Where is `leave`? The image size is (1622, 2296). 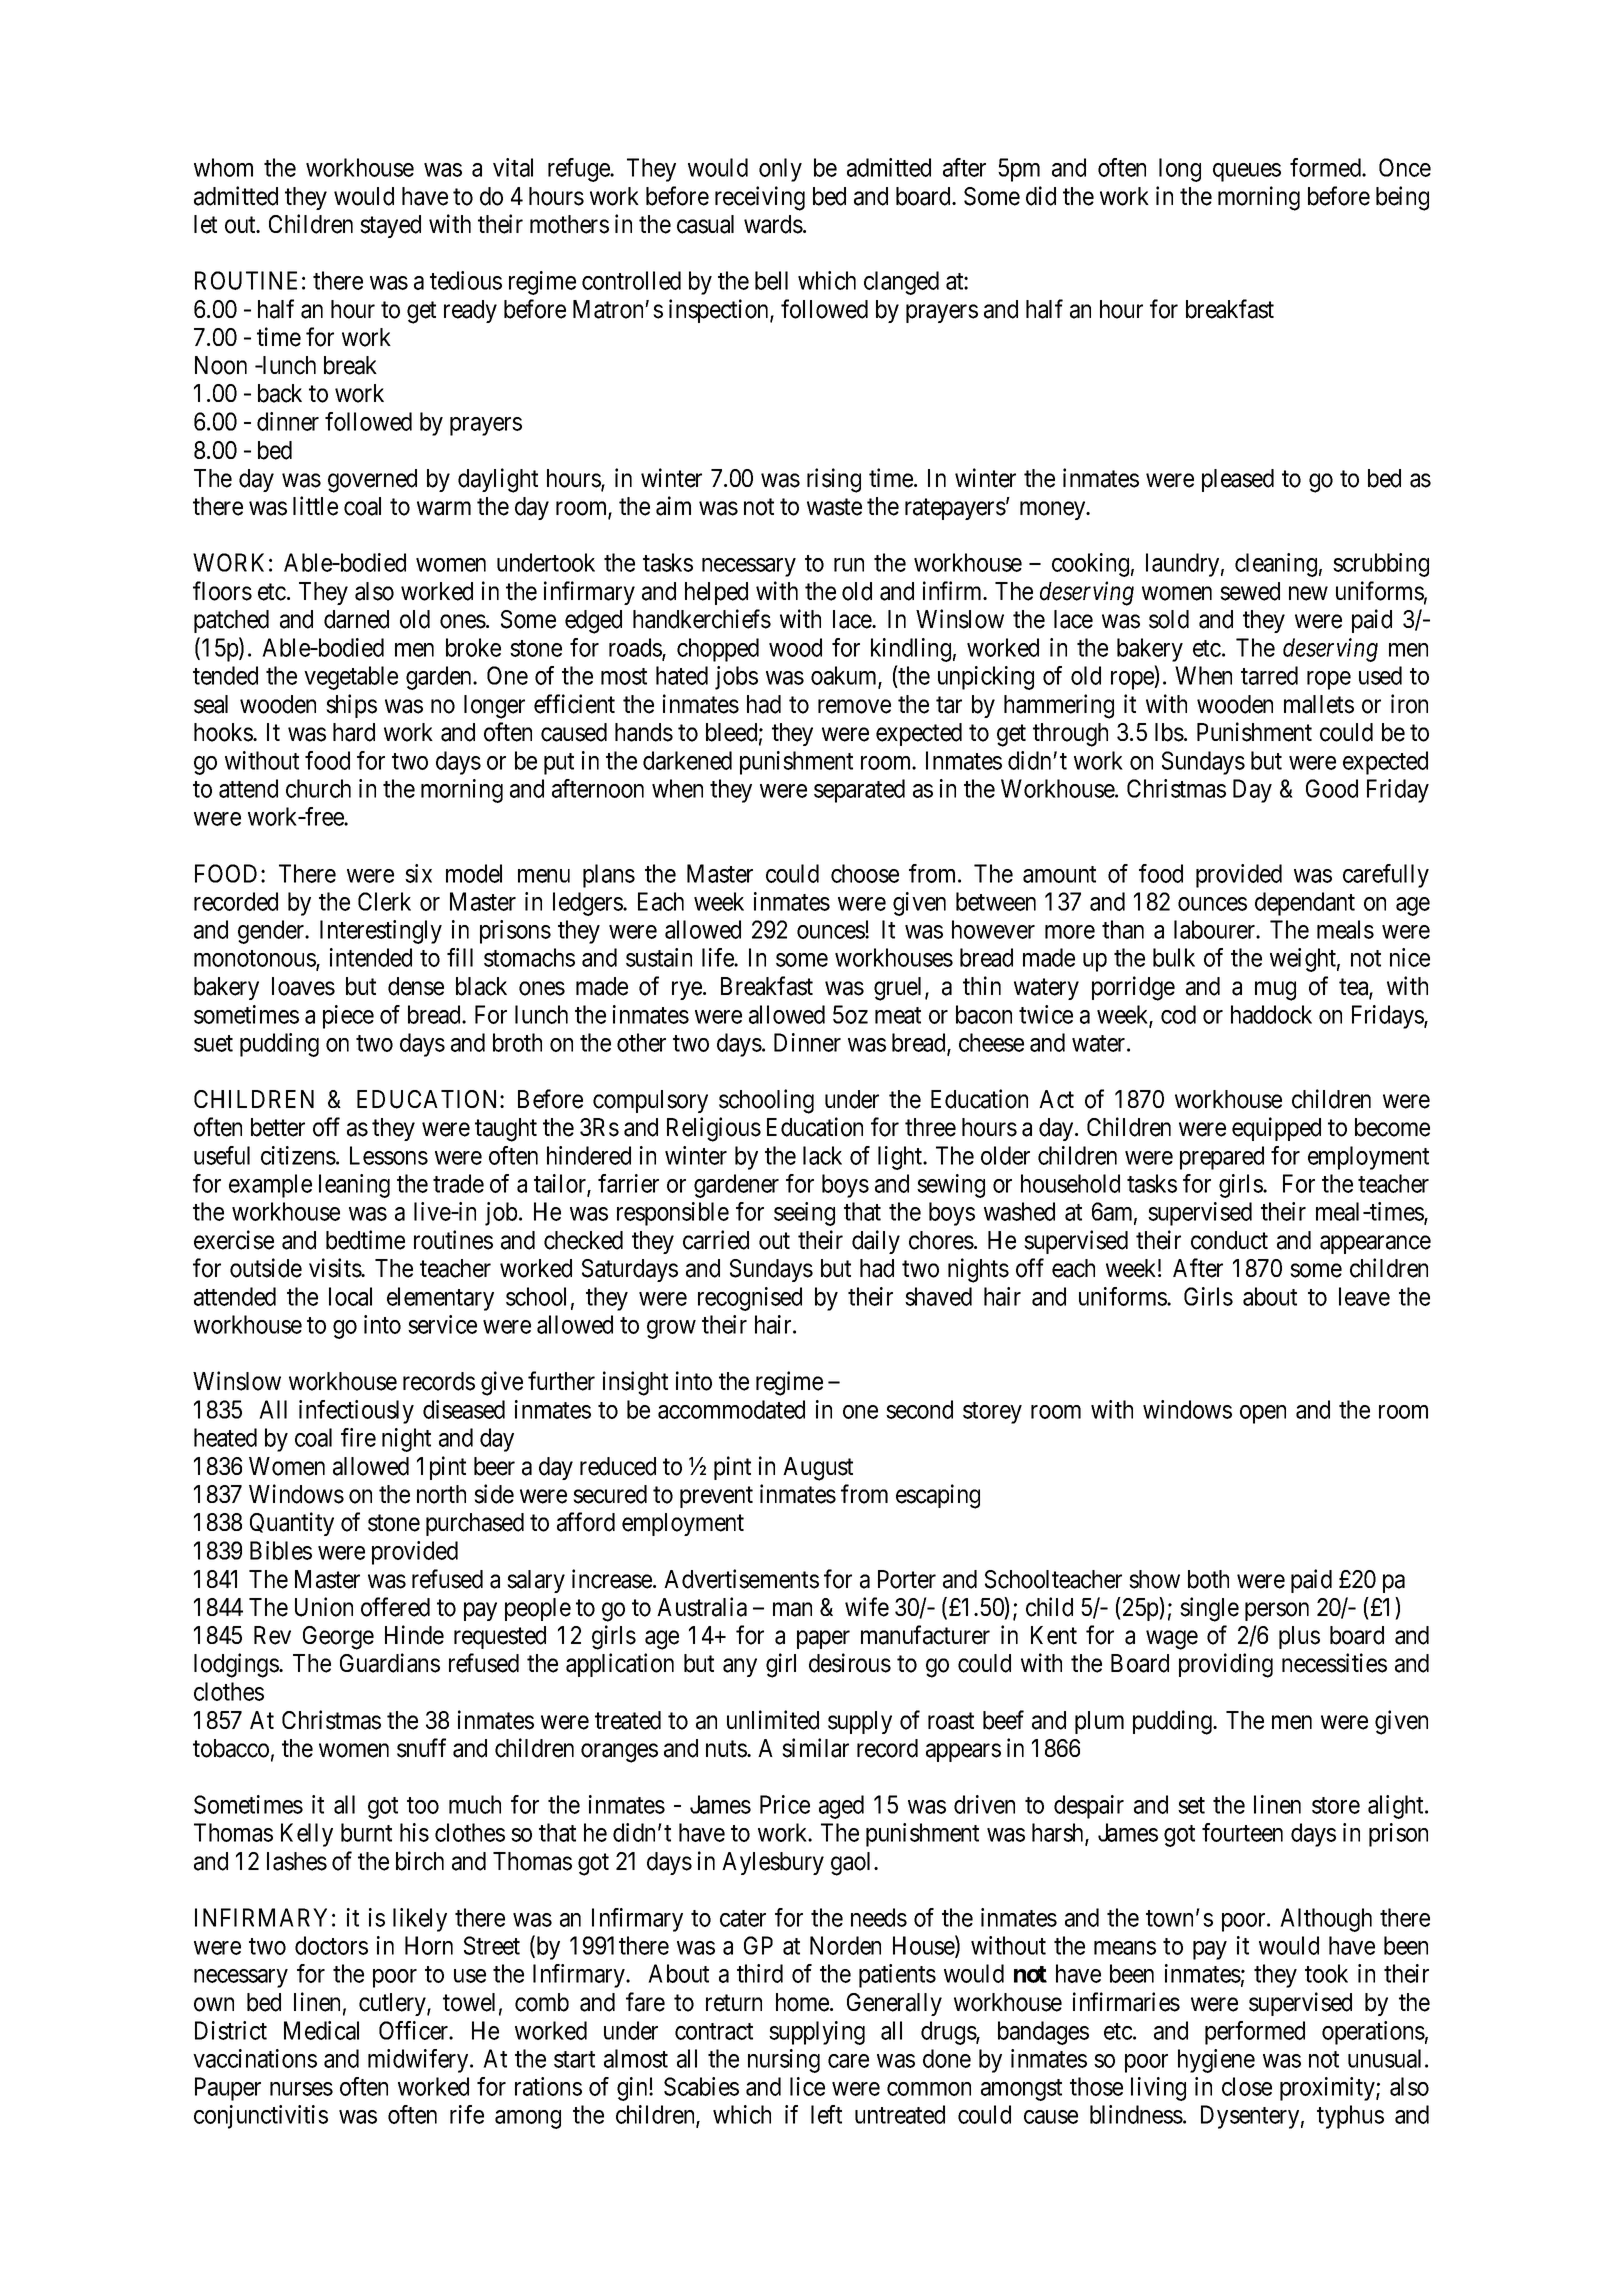 leave is located at coordinates (1364, 1296).
